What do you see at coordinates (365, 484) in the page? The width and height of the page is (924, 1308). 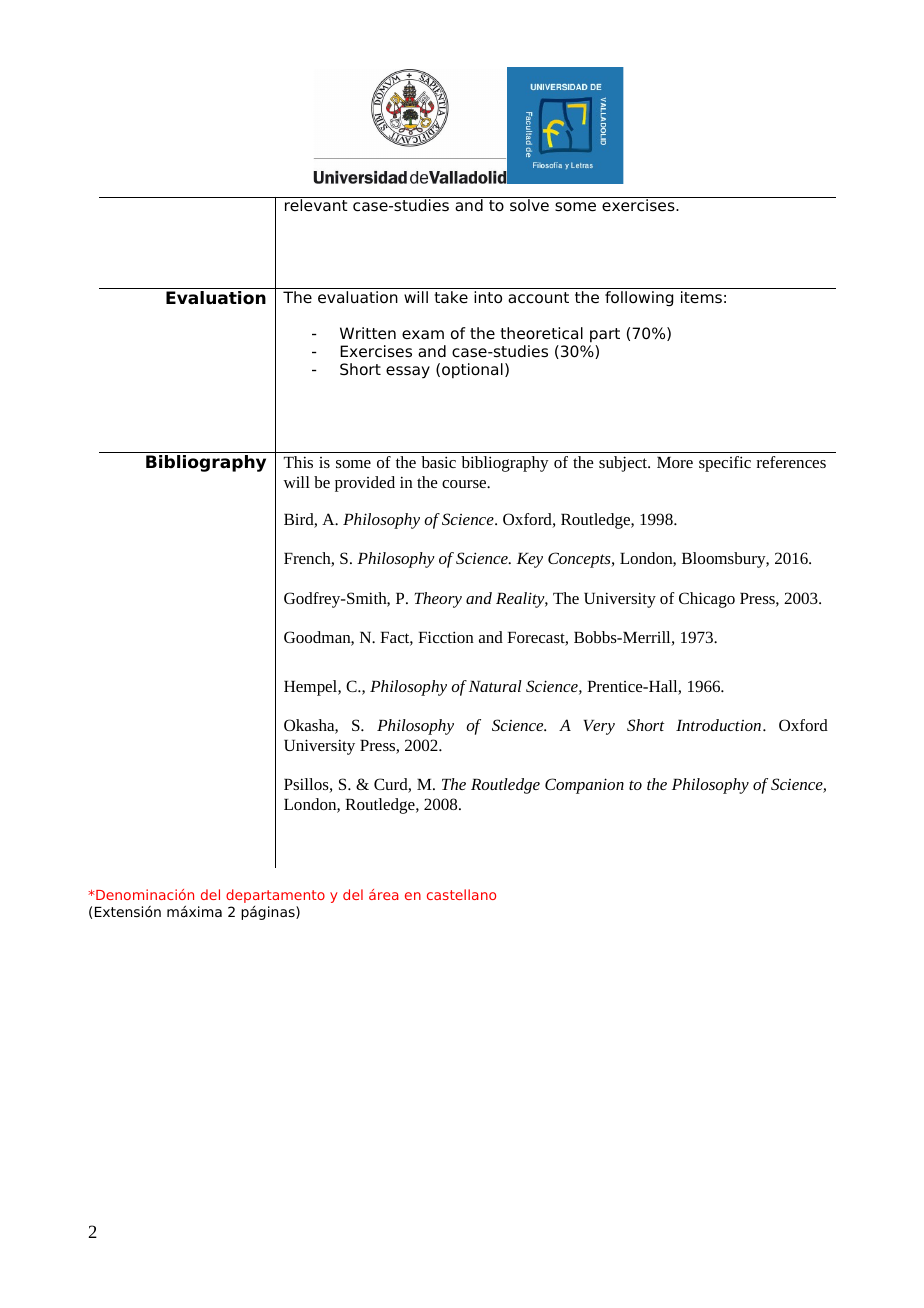 I see `provided` at bounding box center [365, 484].
